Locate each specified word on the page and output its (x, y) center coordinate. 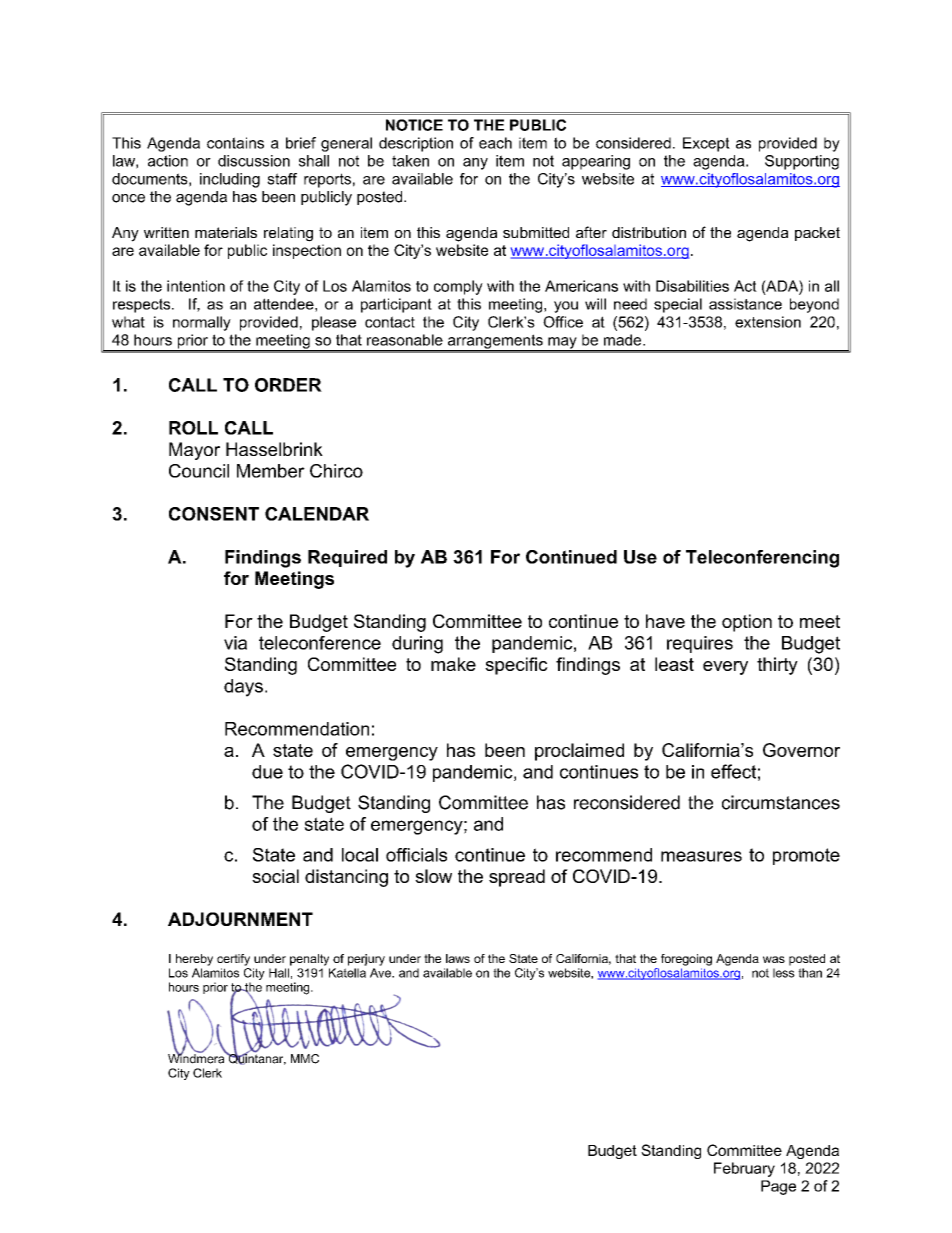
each (495, 143)
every (725, 668)
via (235, 643)
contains (235, 143)
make (453, 664)
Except (706, 144)
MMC (305, 1059)
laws (458, 958)
